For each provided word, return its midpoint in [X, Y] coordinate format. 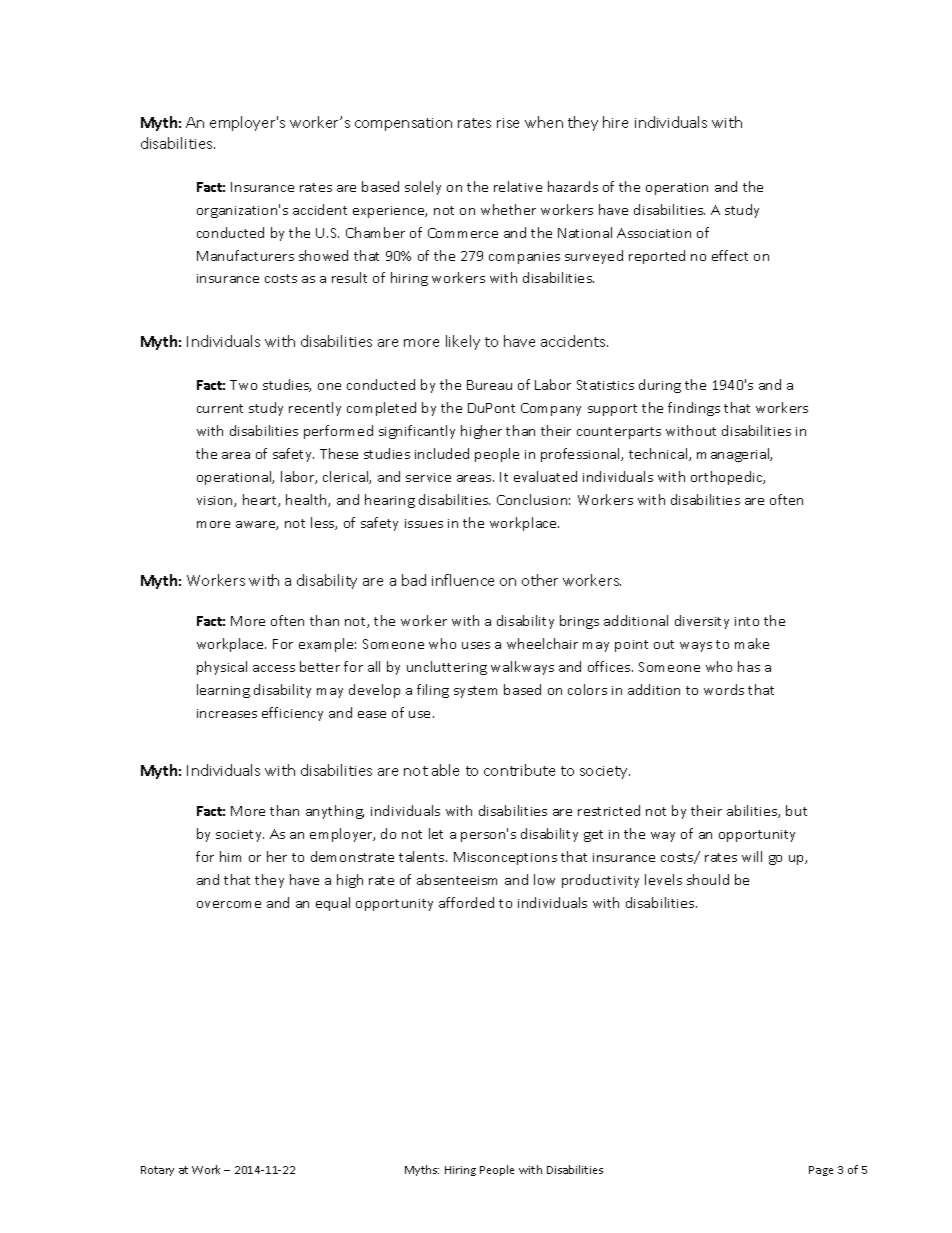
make [752, 643]
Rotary [157, 1171]
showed [323, 255]
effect [730, 255]
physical [222, 668]
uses [476, 645]
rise [508, 123]
